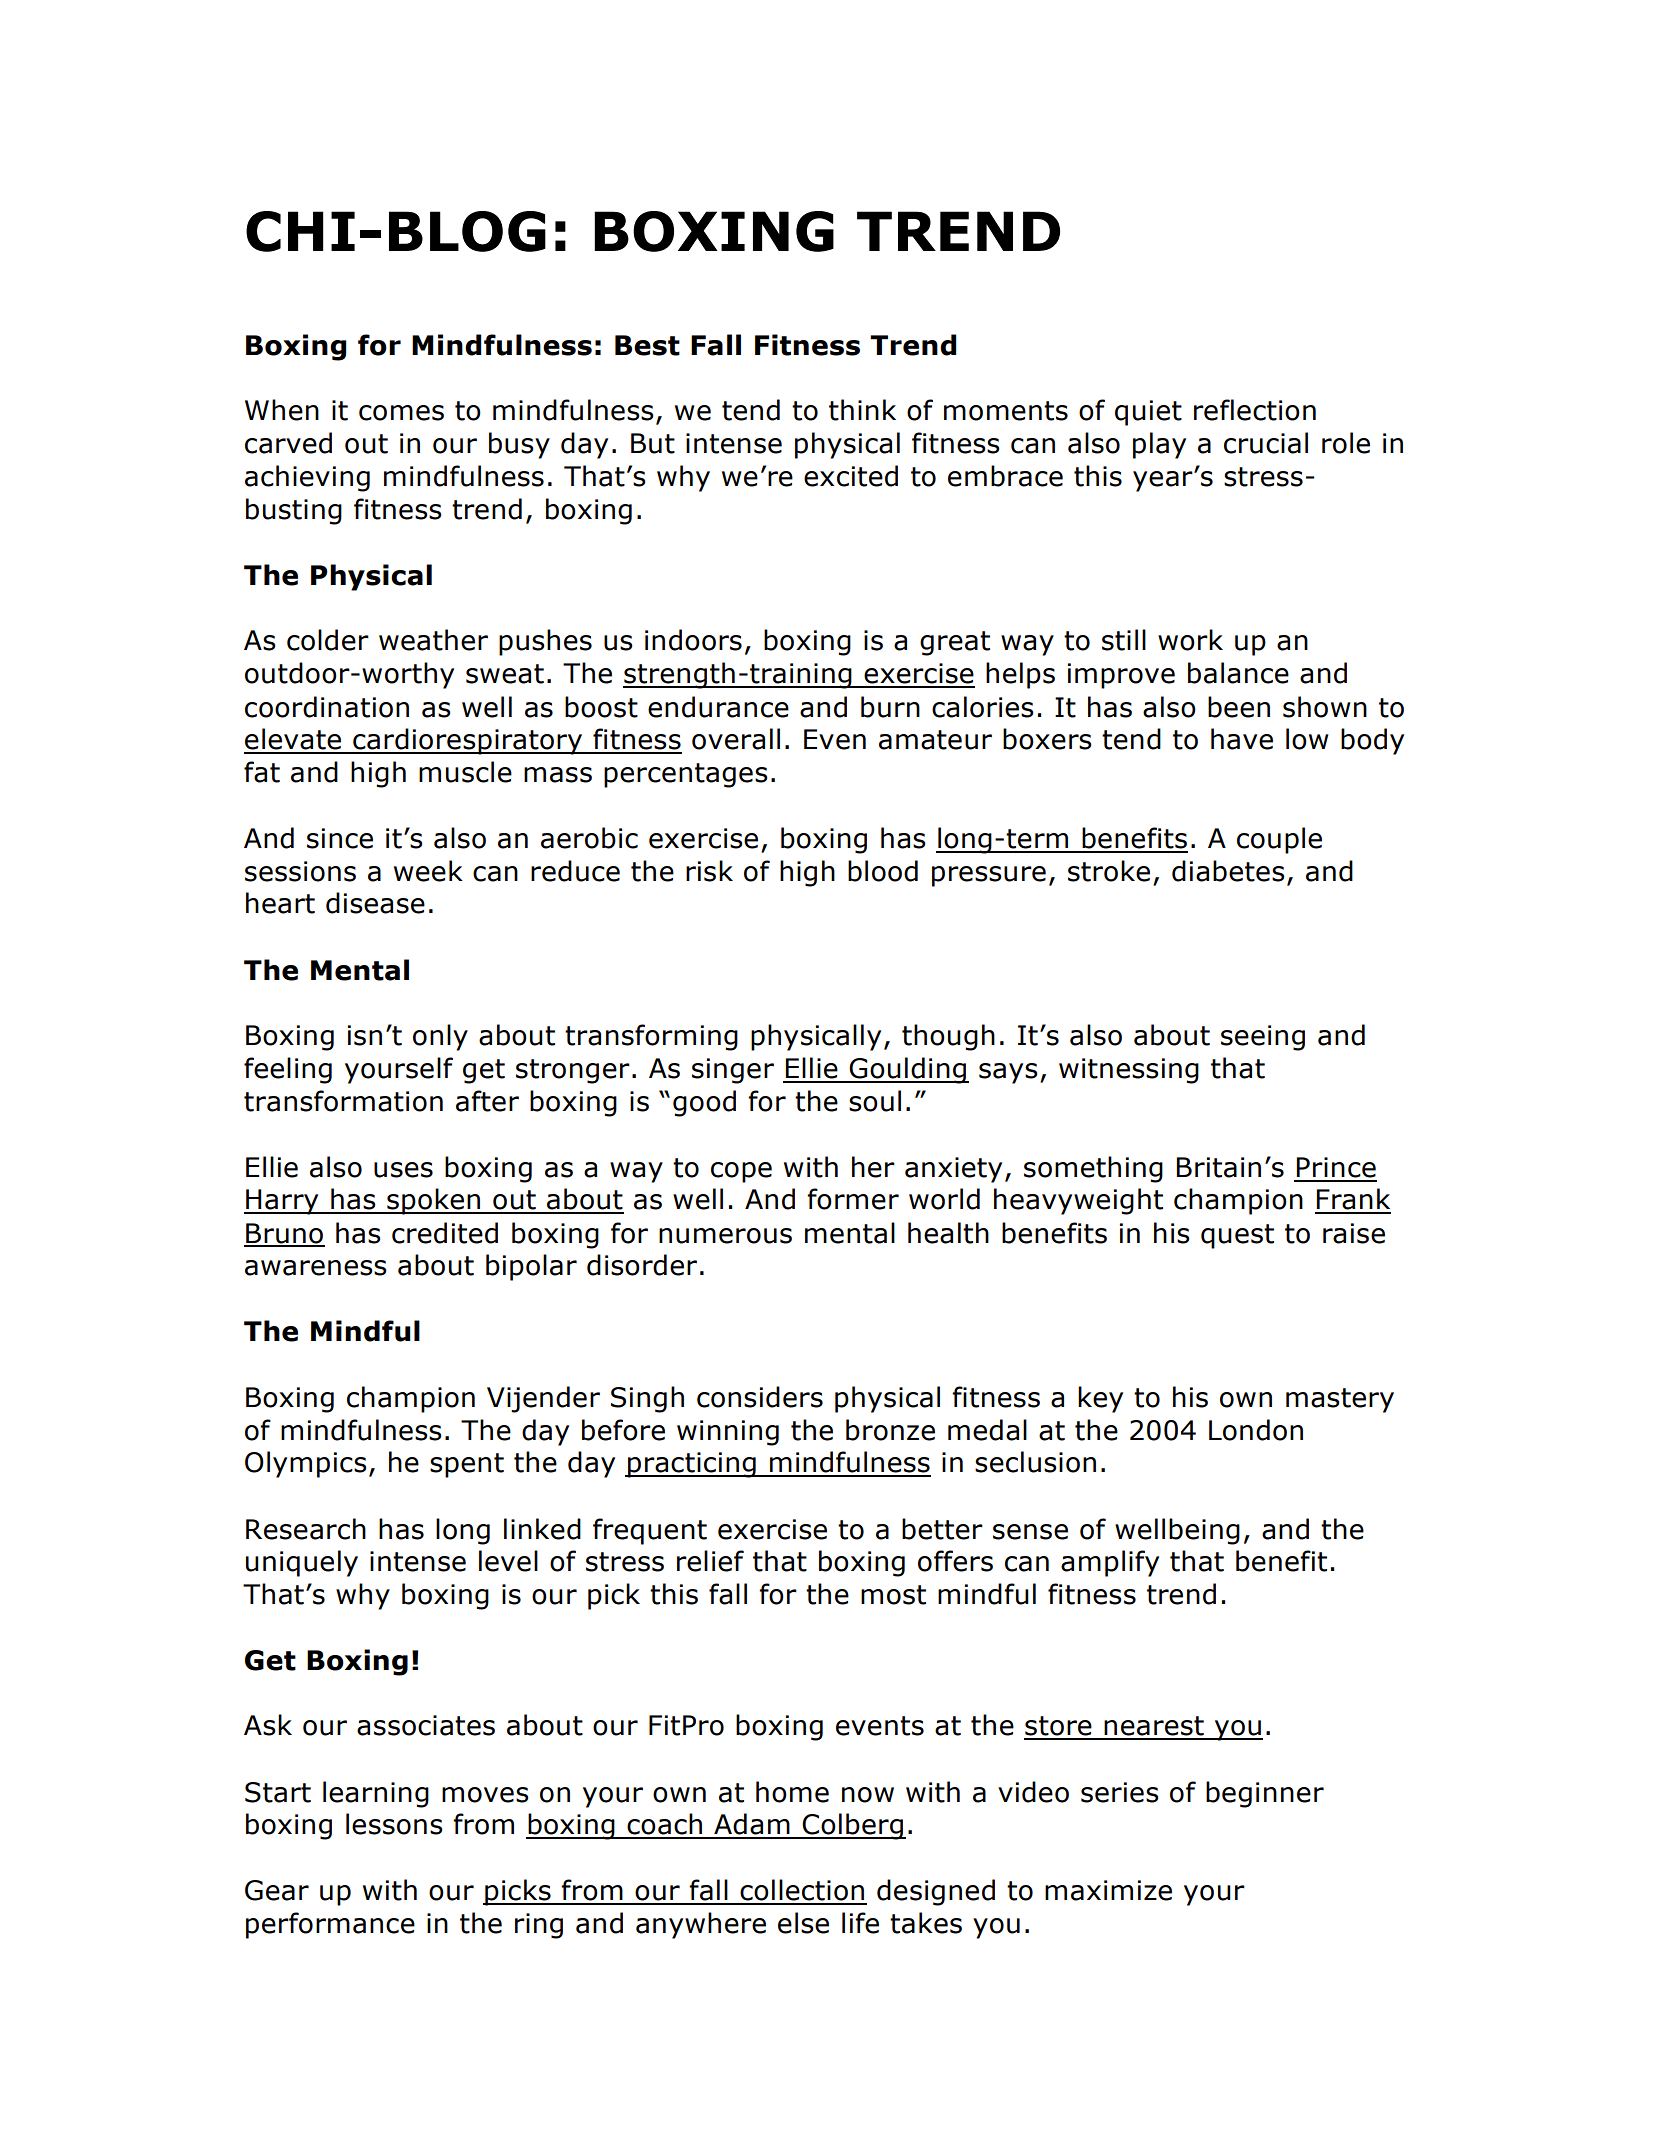 The width and height of the page is (1656, 2143). Describe the element at coordinates (375, 903) in the page. I see `disease` at that location.
